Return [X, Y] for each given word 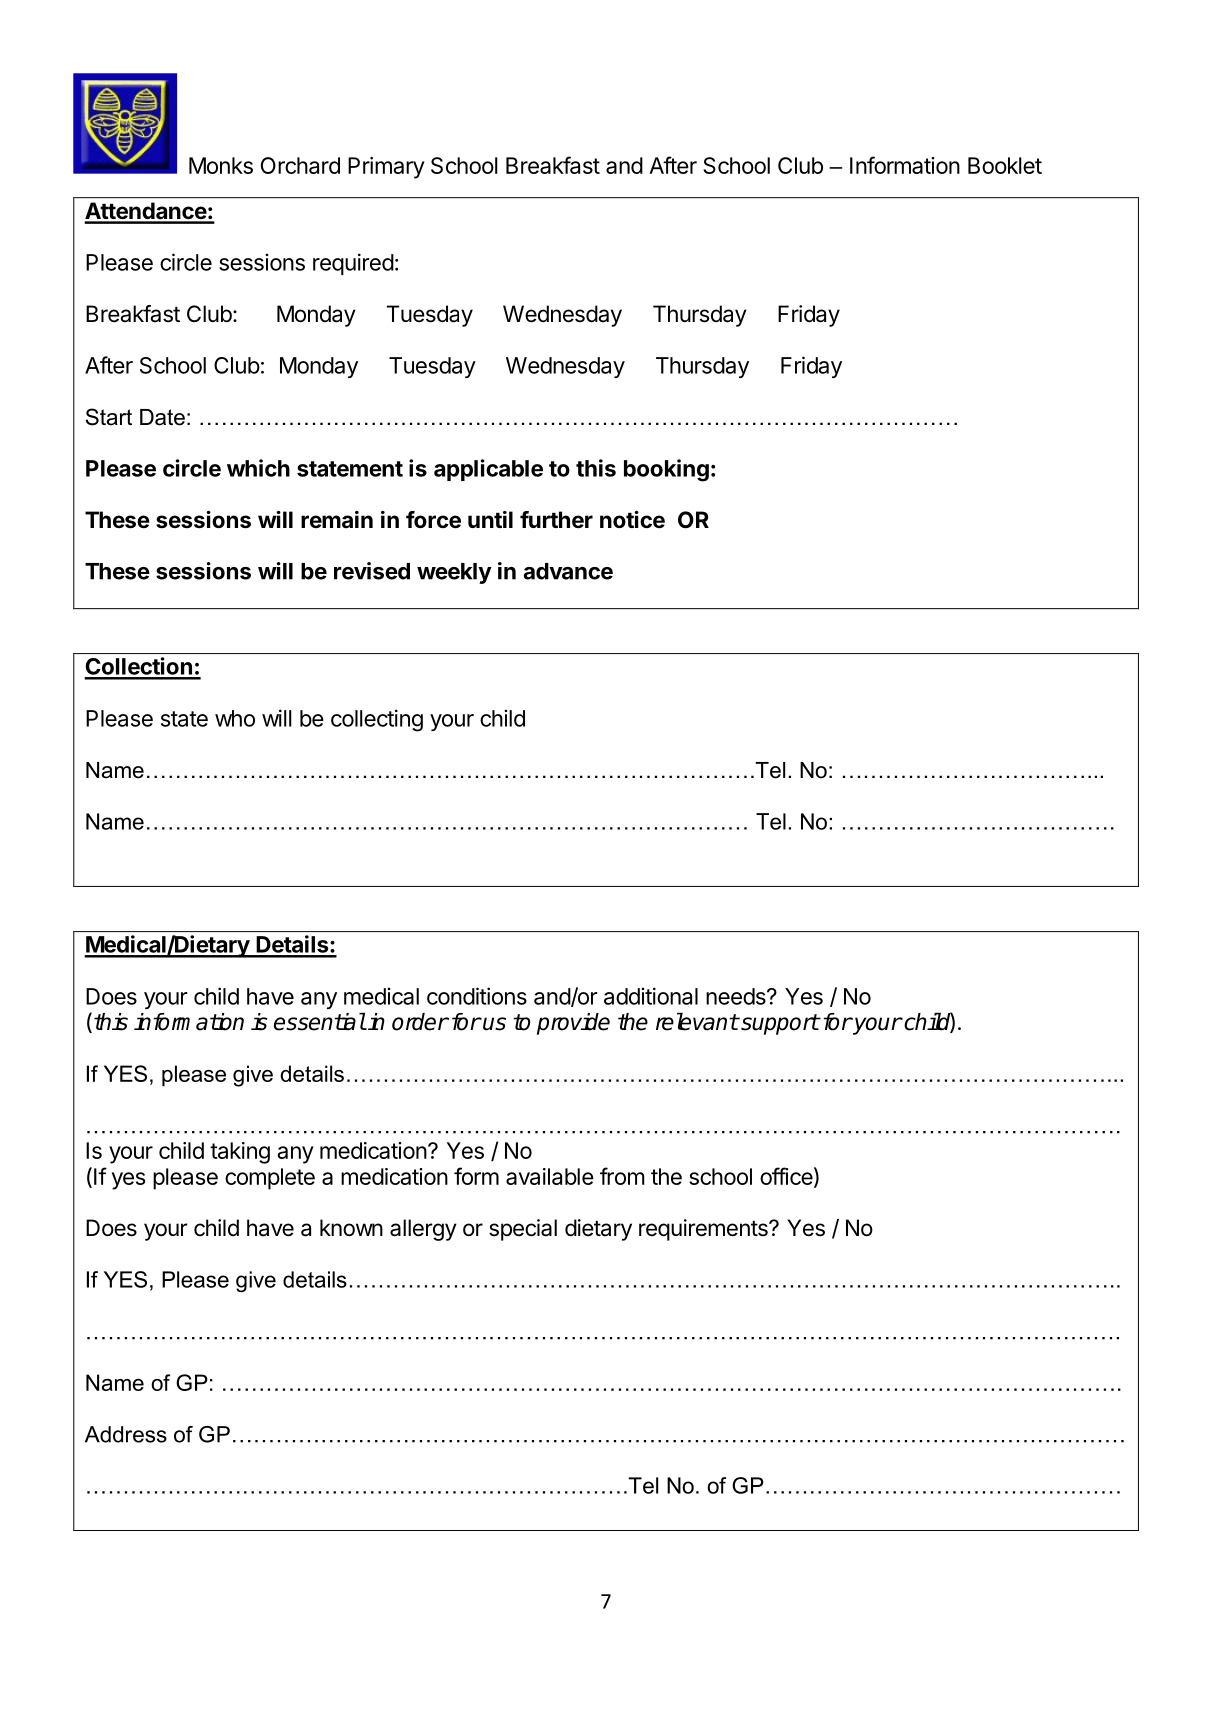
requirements [704, 1230]
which [258, 468]
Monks [221, 165]
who [235, 718]
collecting [377, 720]
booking [666, 470]
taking [240, 1153]
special [523, 1230]
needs [737, 996]
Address [126, 1434]
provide [573, 1024]
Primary [386, 168]
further [556, 520]
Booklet [1005, 165]
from [622, 1176]
